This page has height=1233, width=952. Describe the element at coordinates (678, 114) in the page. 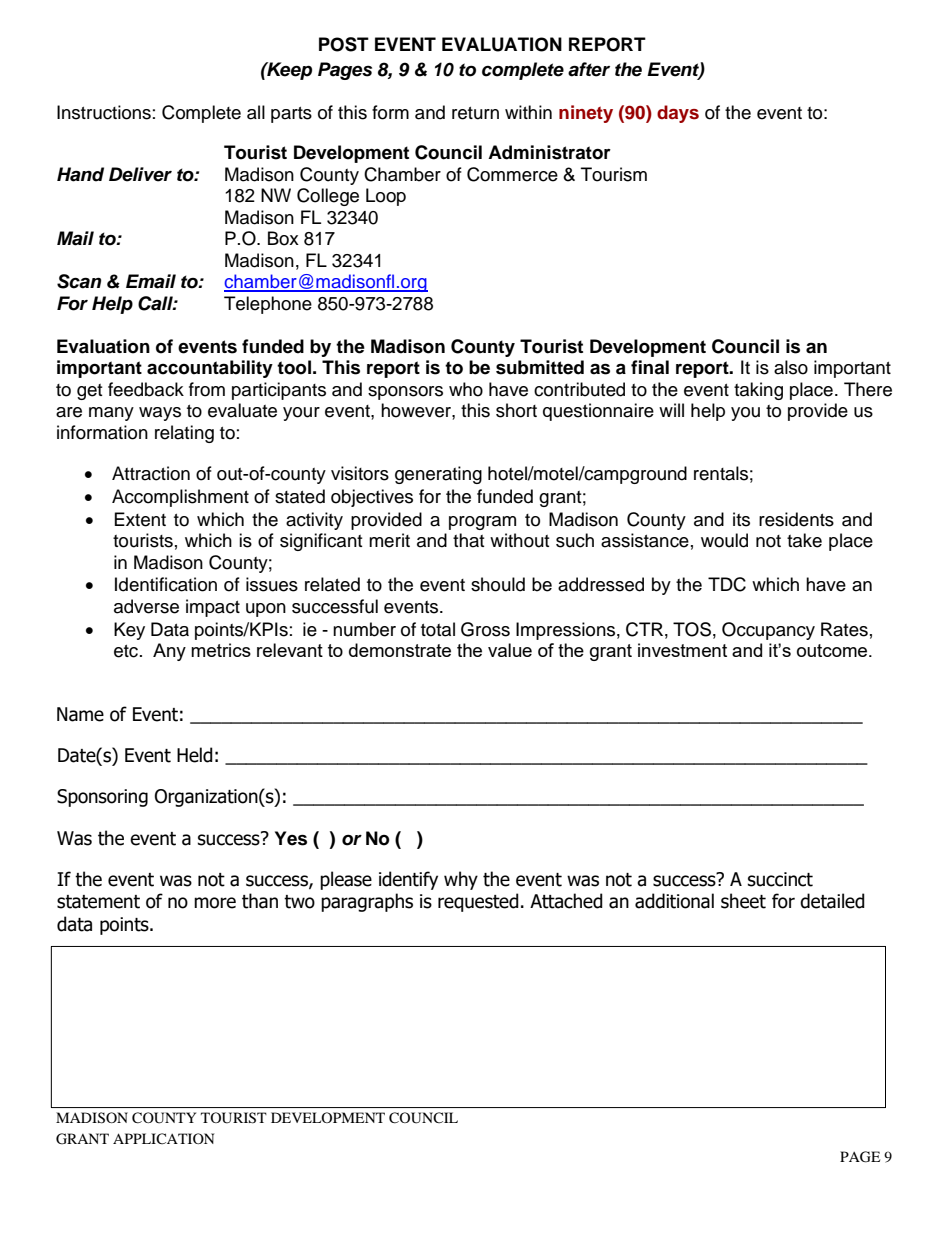

I see `days` at that location.
